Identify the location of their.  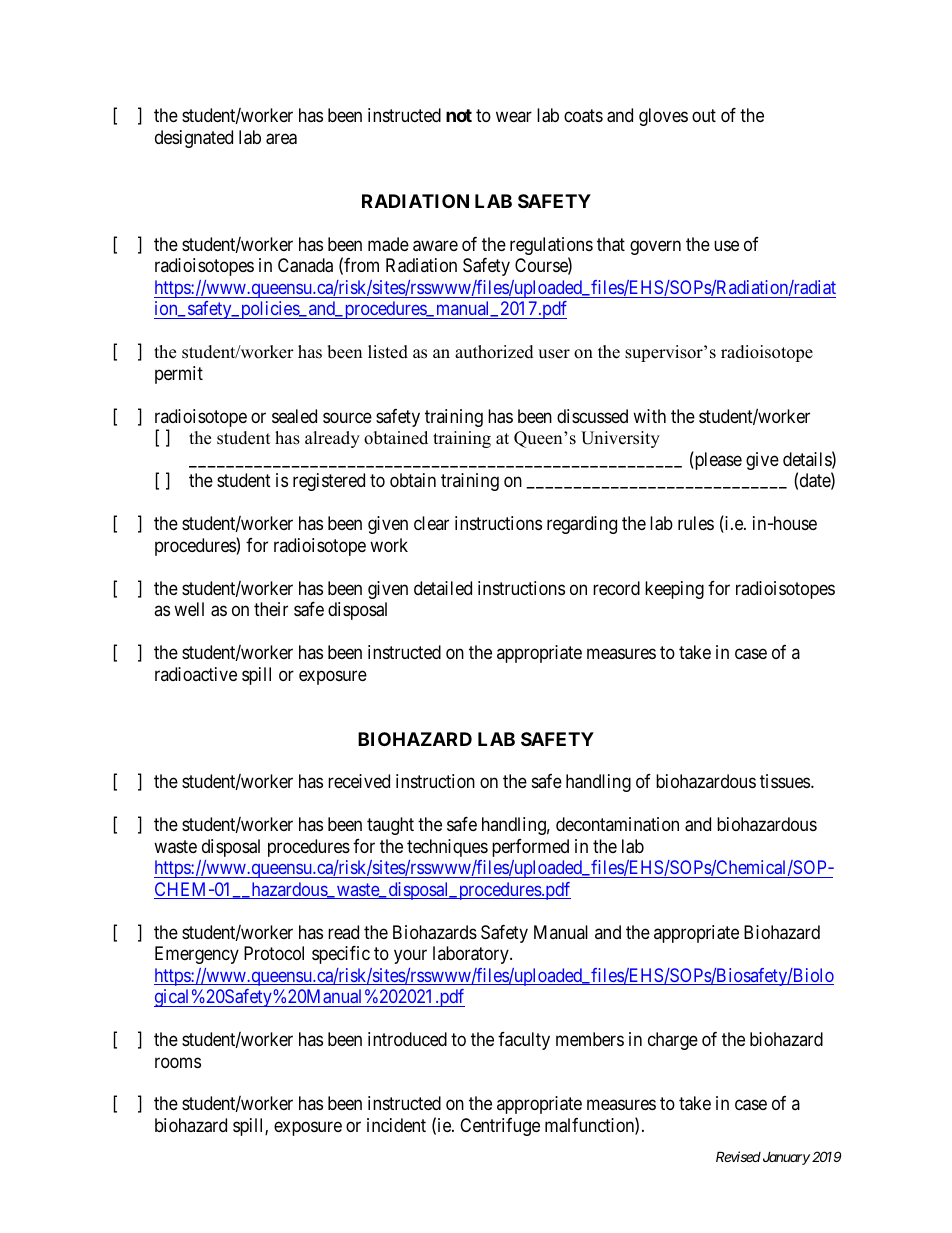
(271, 609).
